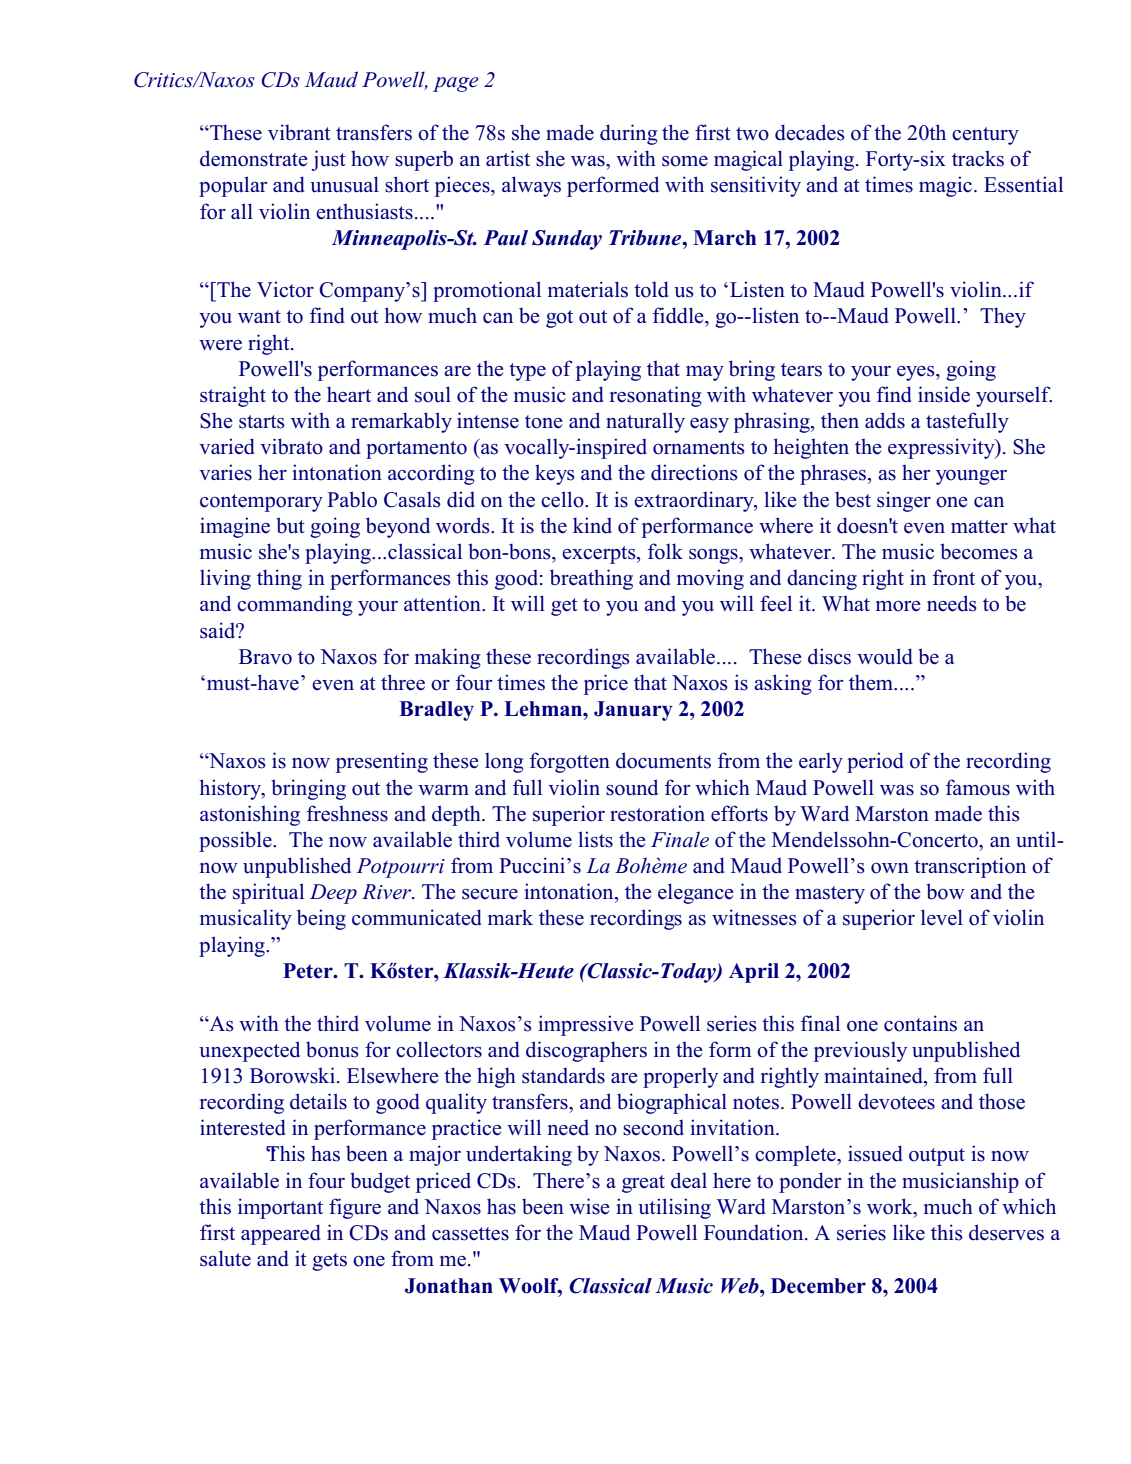  Describe the element at coordinates (629, 134) in the image. I see `during` at that location.
